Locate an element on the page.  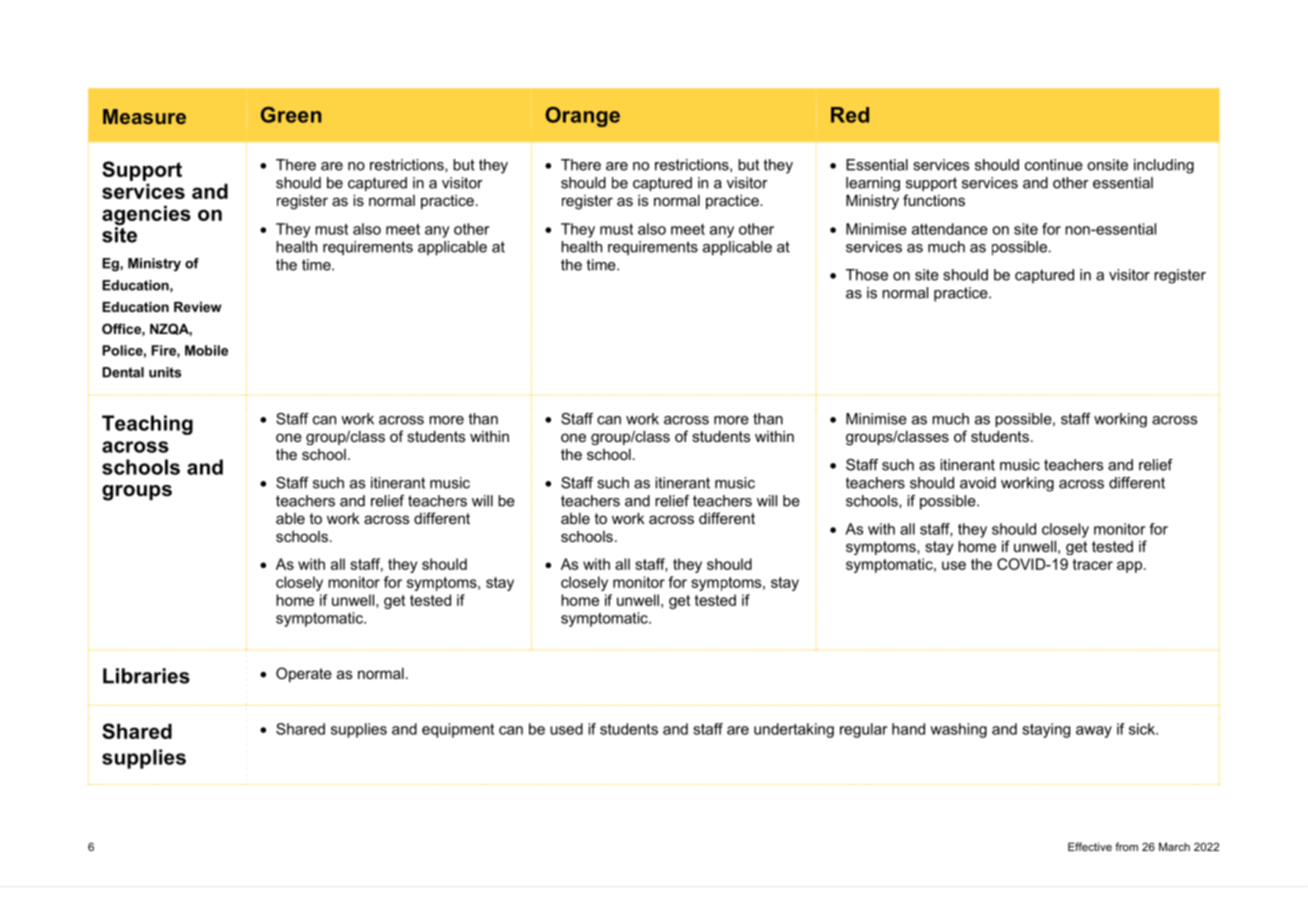
used is located at coordinates (566, 729).
